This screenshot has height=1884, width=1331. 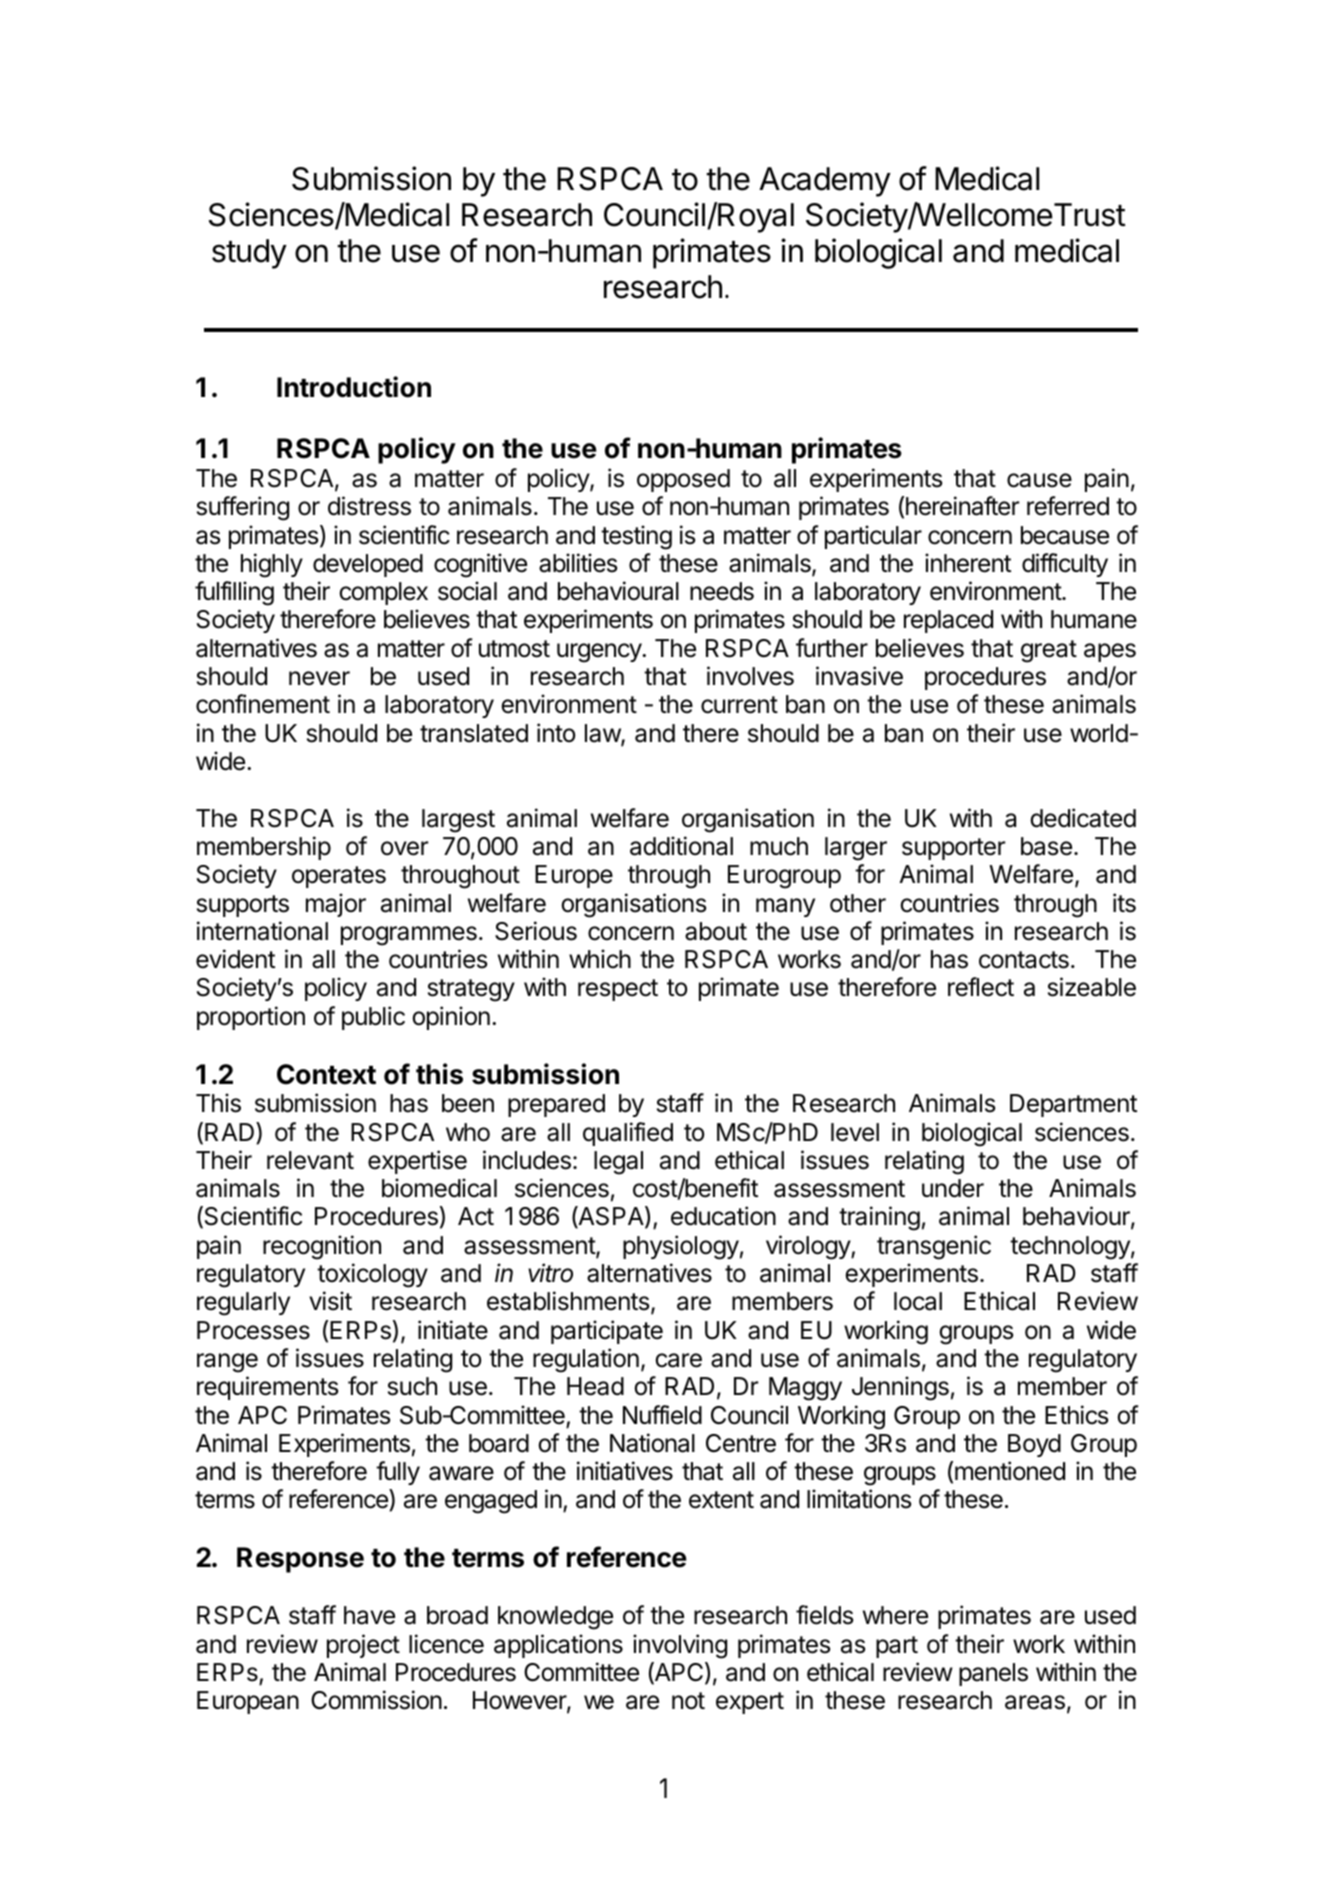 I want to click on about, so click(x=716, y=931).
